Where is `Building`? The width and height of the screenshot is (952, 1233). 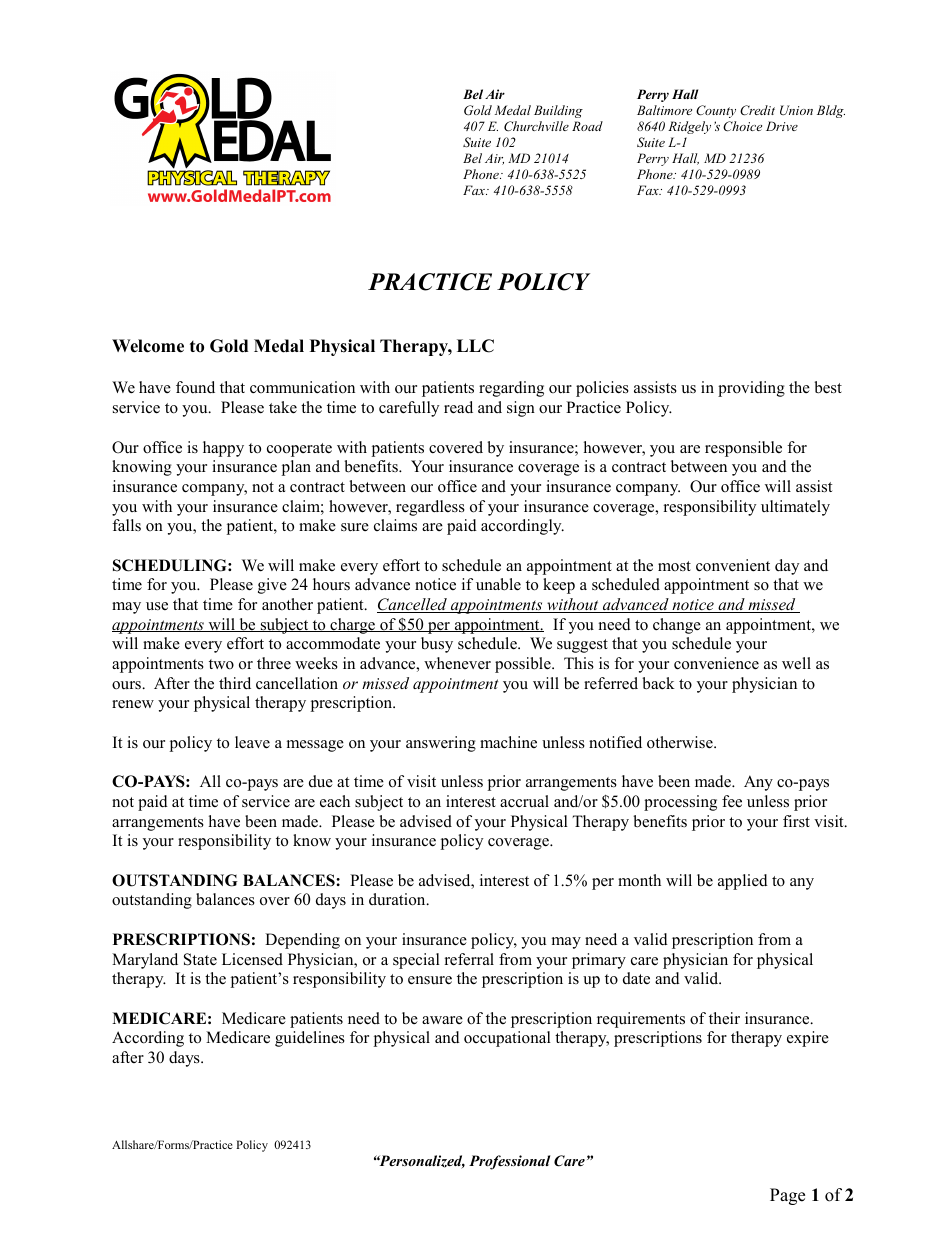 Building is located at coordinates (558, 111).
